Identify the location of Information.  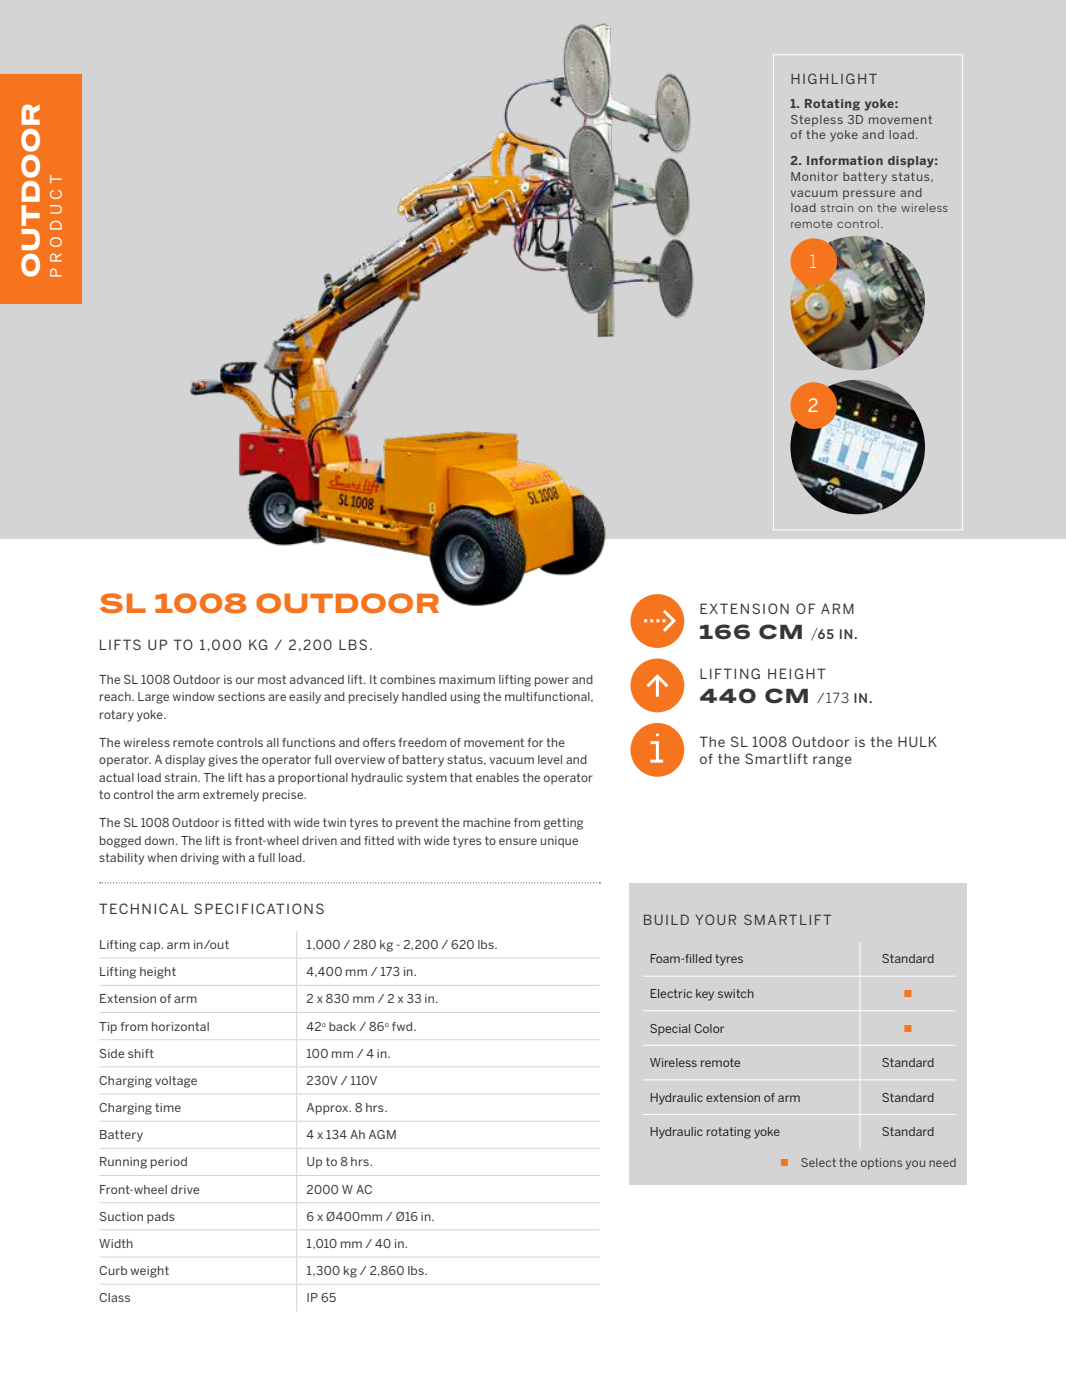
(845, 160).
